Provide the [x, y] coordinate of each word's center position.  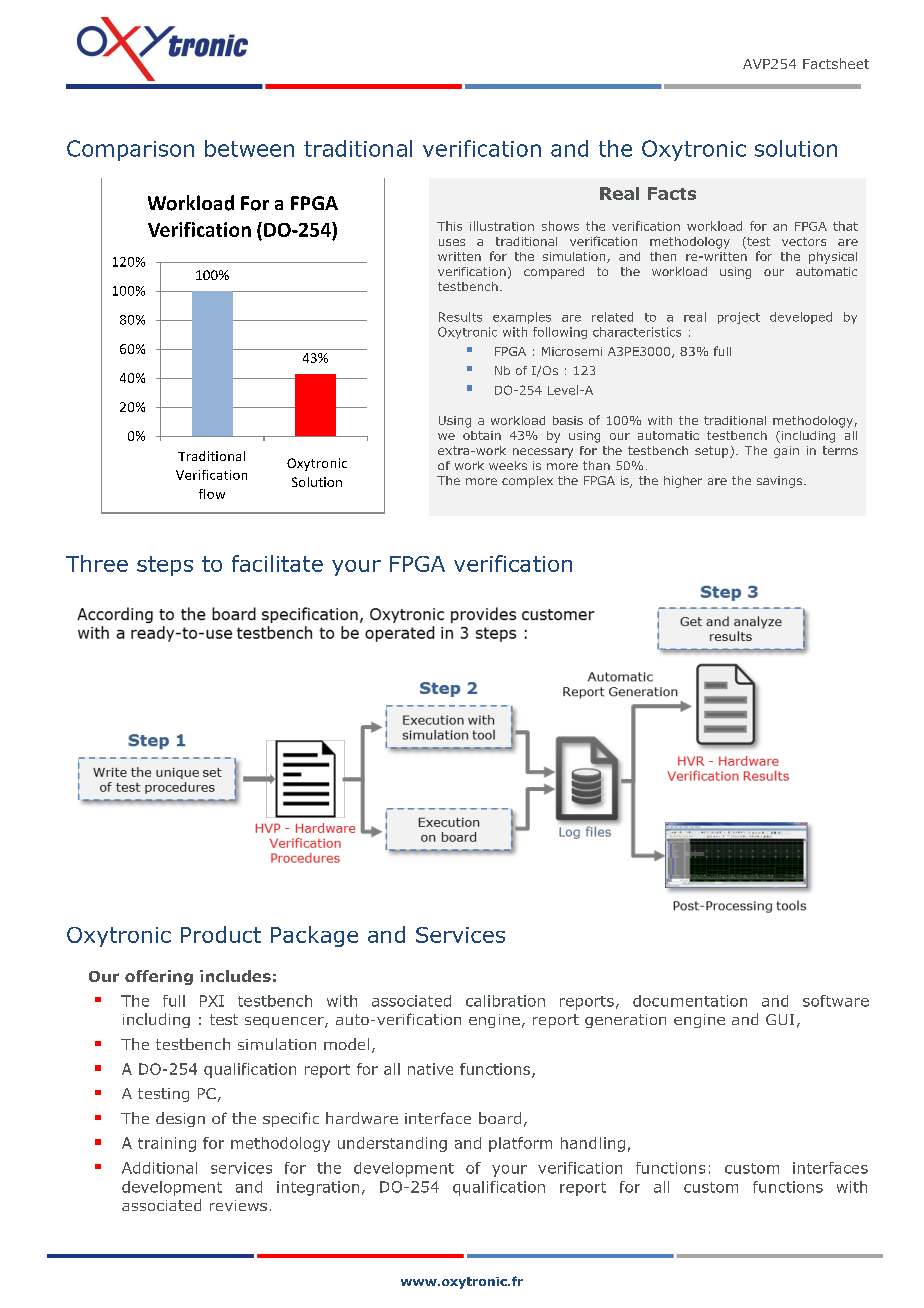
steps [165, 566]
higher [683, 482]
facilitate [277, 563]
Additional [159, 1168]
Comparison [130, 150]
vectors [804, 241]
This [449, 226]
